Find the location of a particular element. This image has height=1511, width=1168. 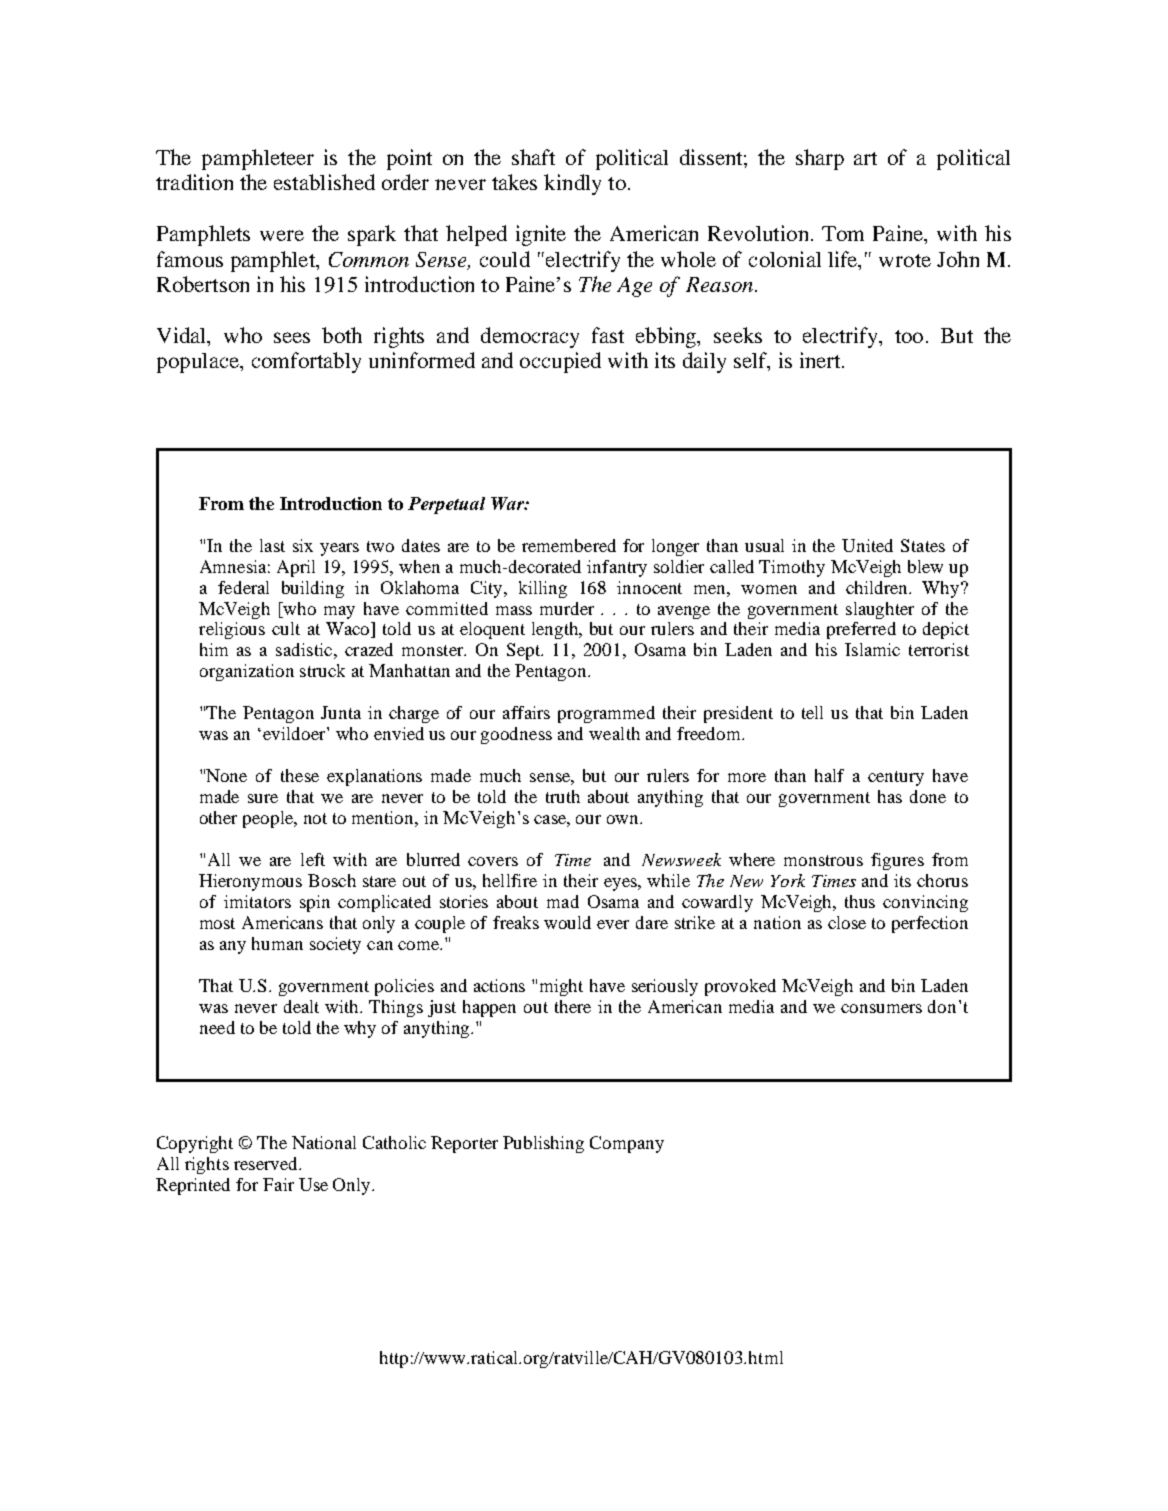

organization is located at coordinates (247, 672).
